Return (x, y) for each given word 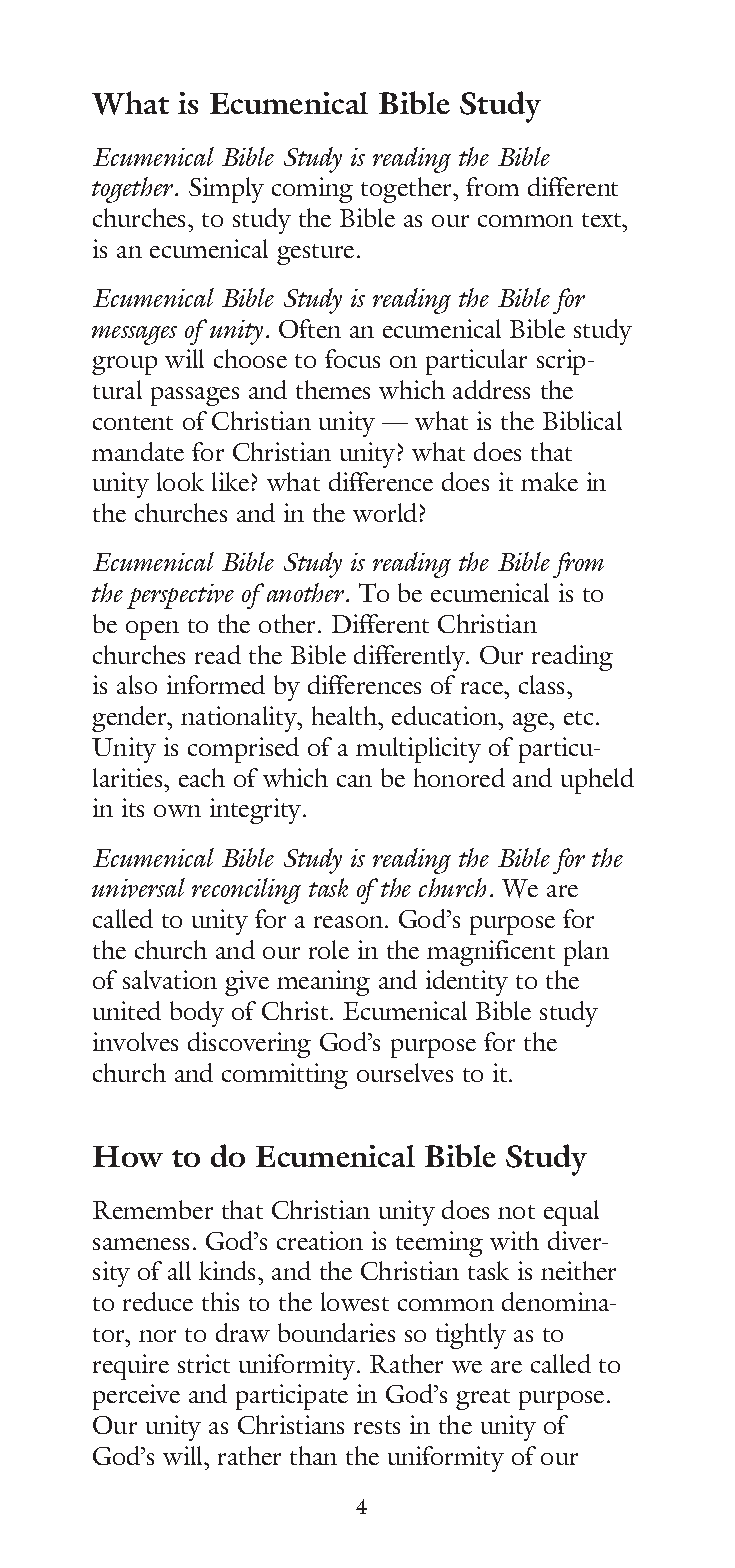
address (491, 389)
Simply (226, 190)
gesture (315, 254)
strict (204, 1363)
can (354, 781)
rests (377, 1427)
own (177, 811)
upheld (597, 781)
